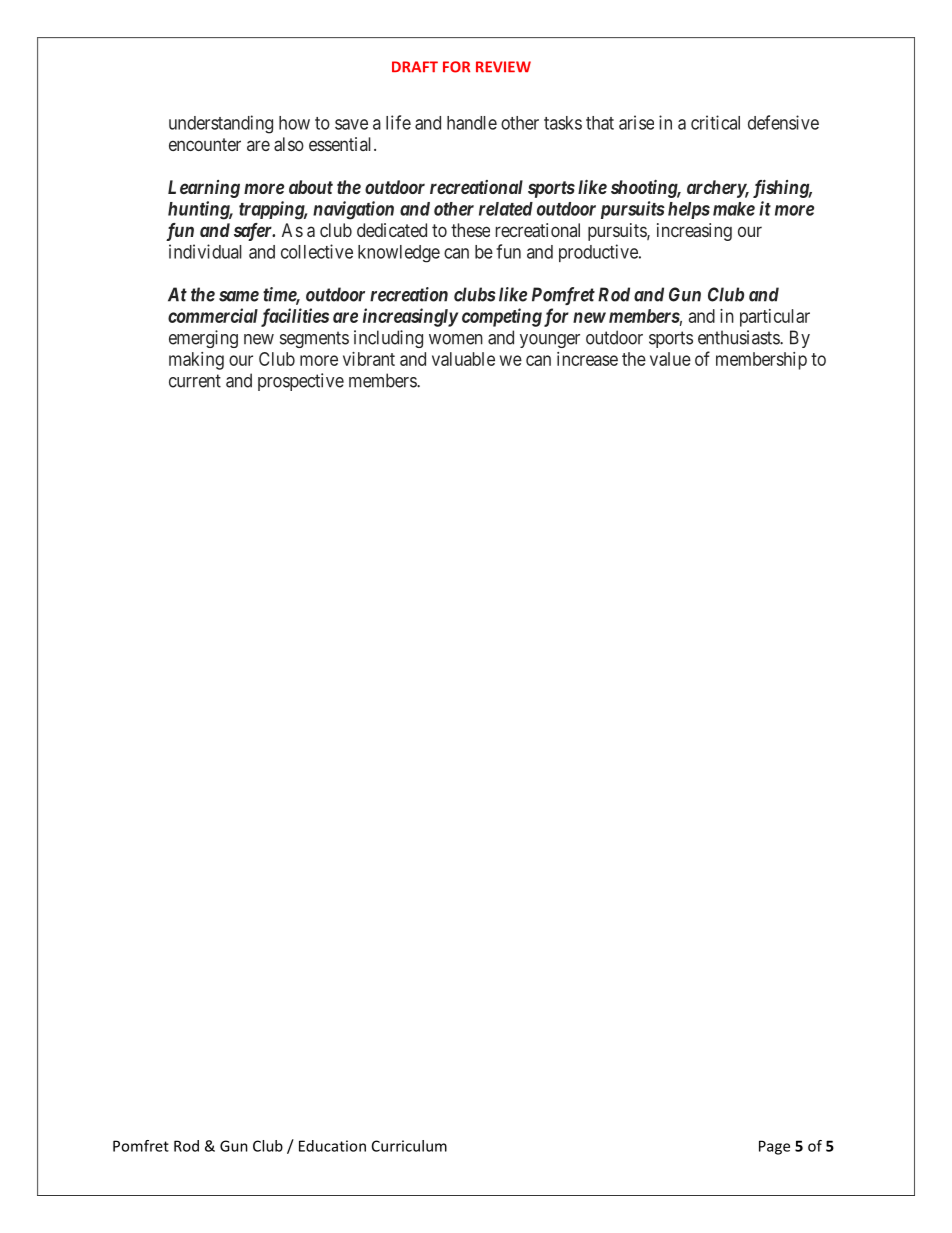 The width and height of the screenshot is (952, 1233). Describe the element at coordinates (332, 1146) in the screenshot. I see `Education` at that location.
